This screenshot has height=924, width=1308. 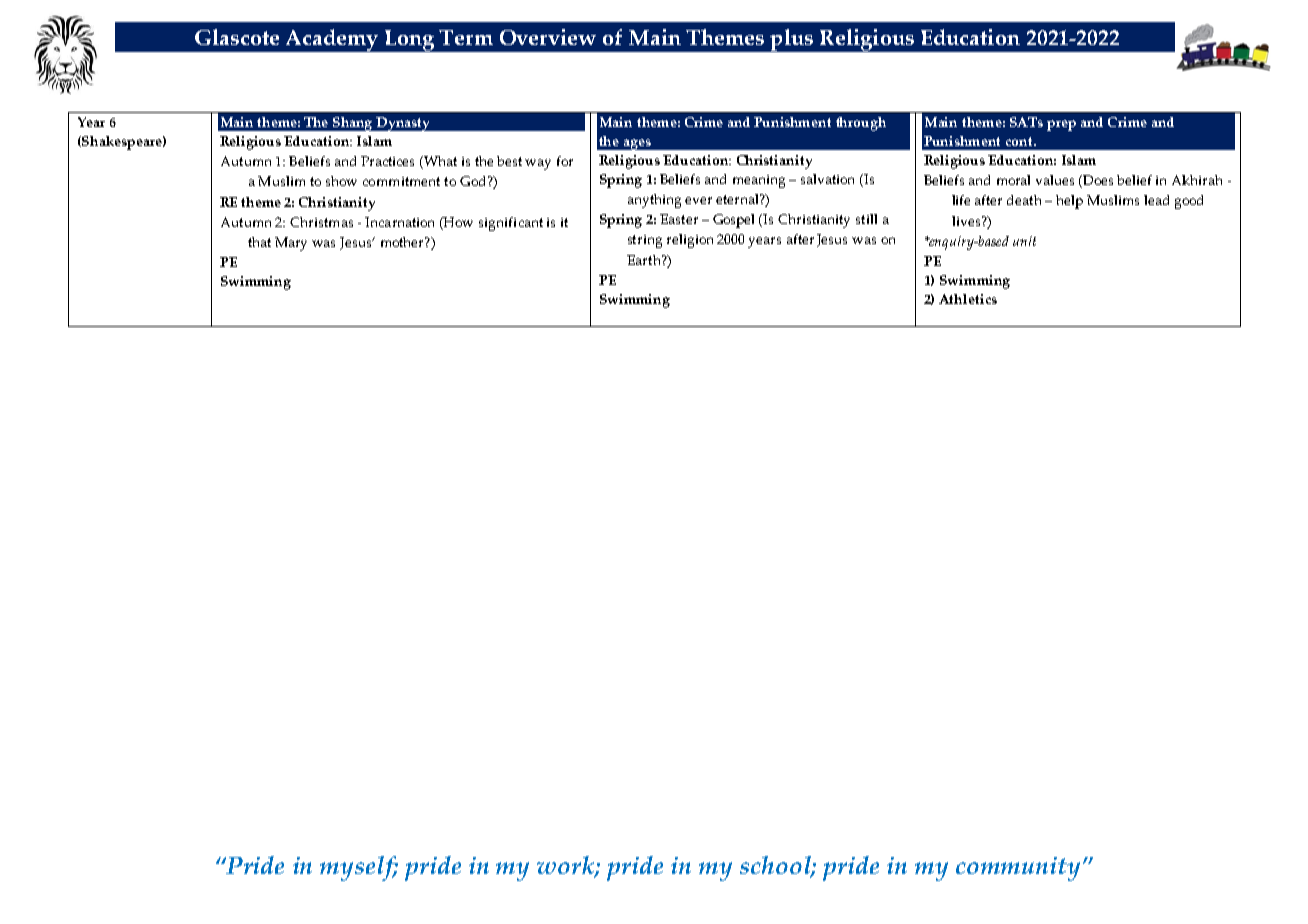 I want to click on Overview, so click(x=548, y=37).
